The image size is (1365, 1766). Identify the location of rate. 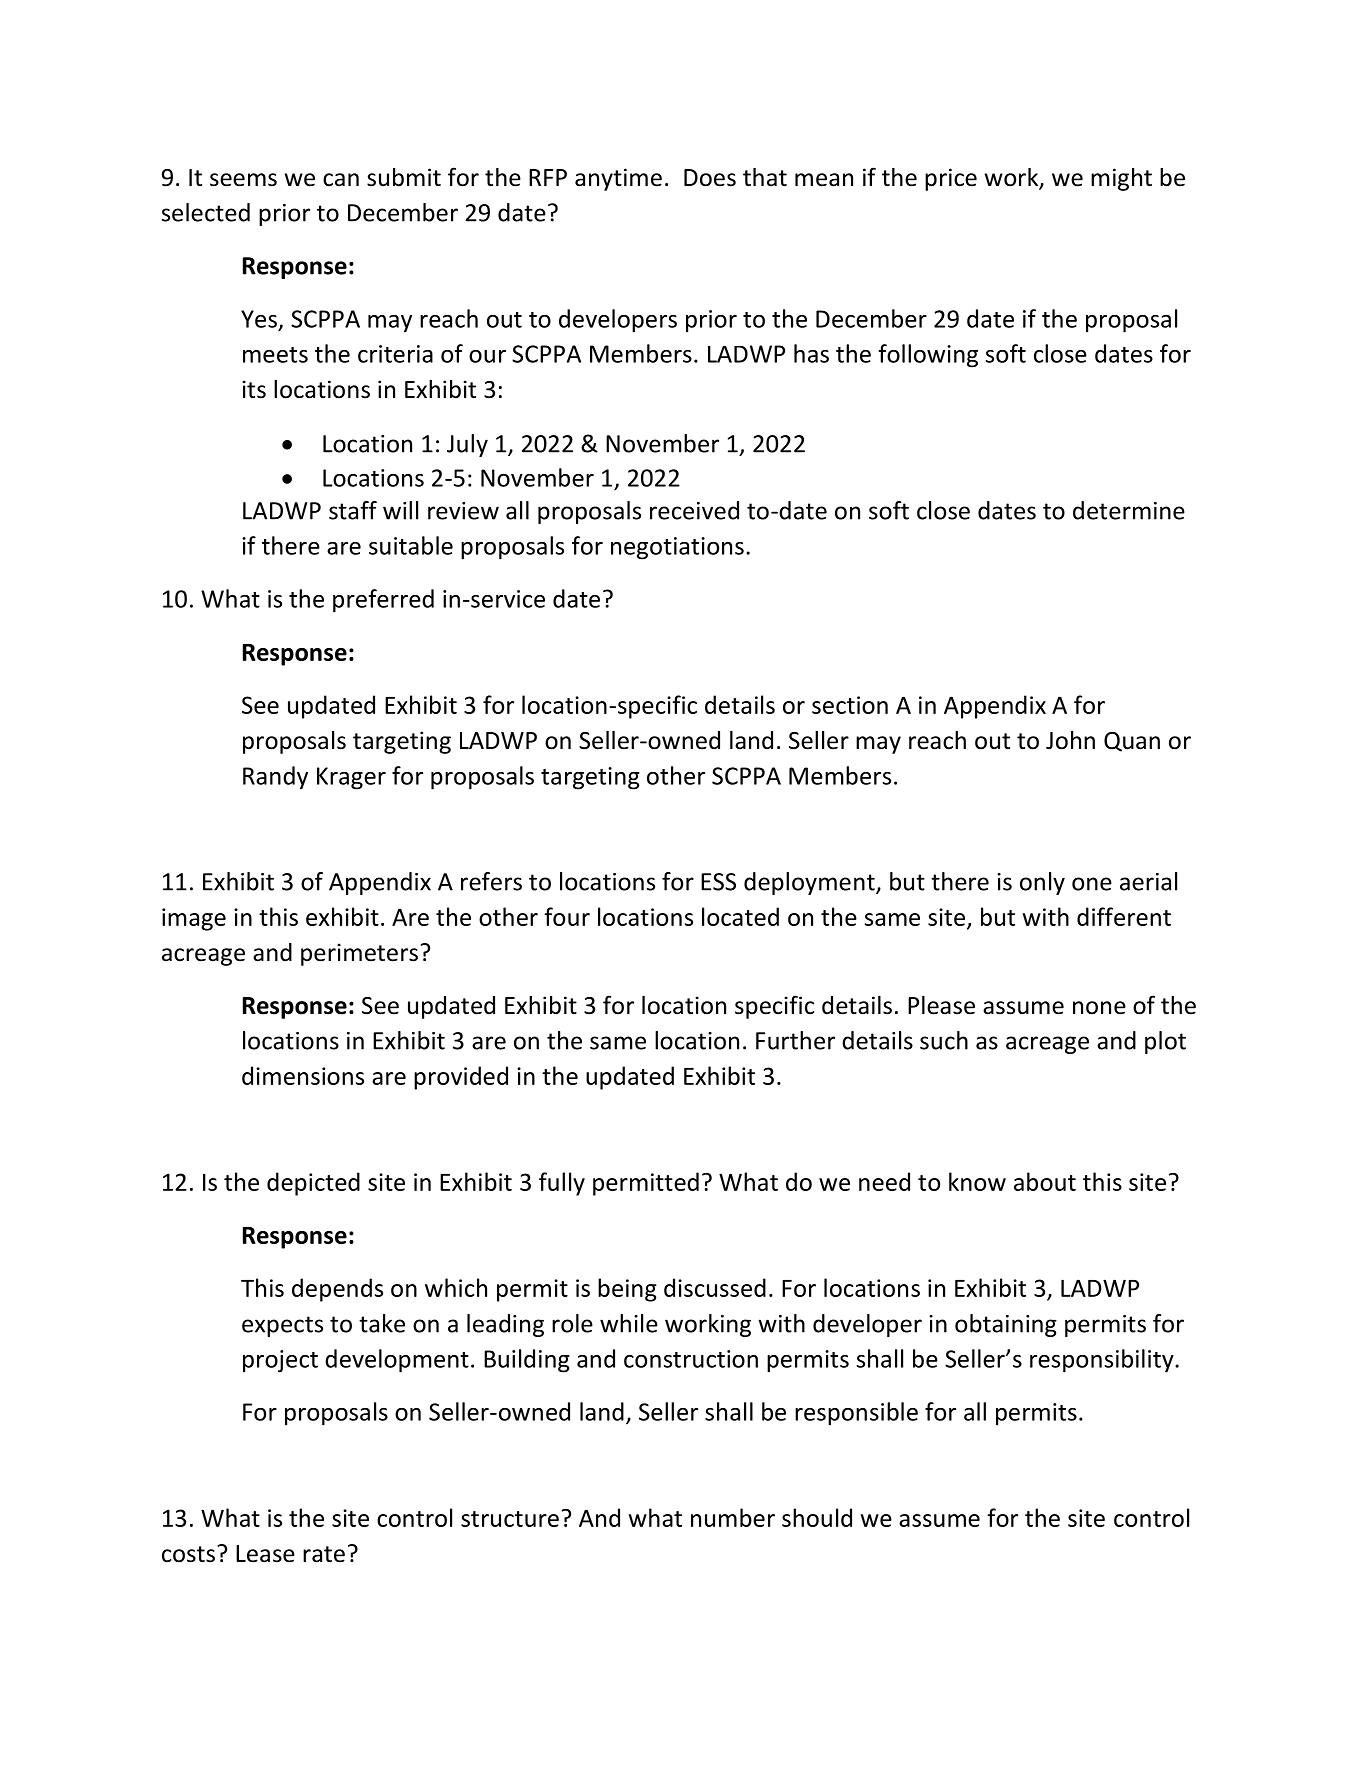
(324, 1554).
